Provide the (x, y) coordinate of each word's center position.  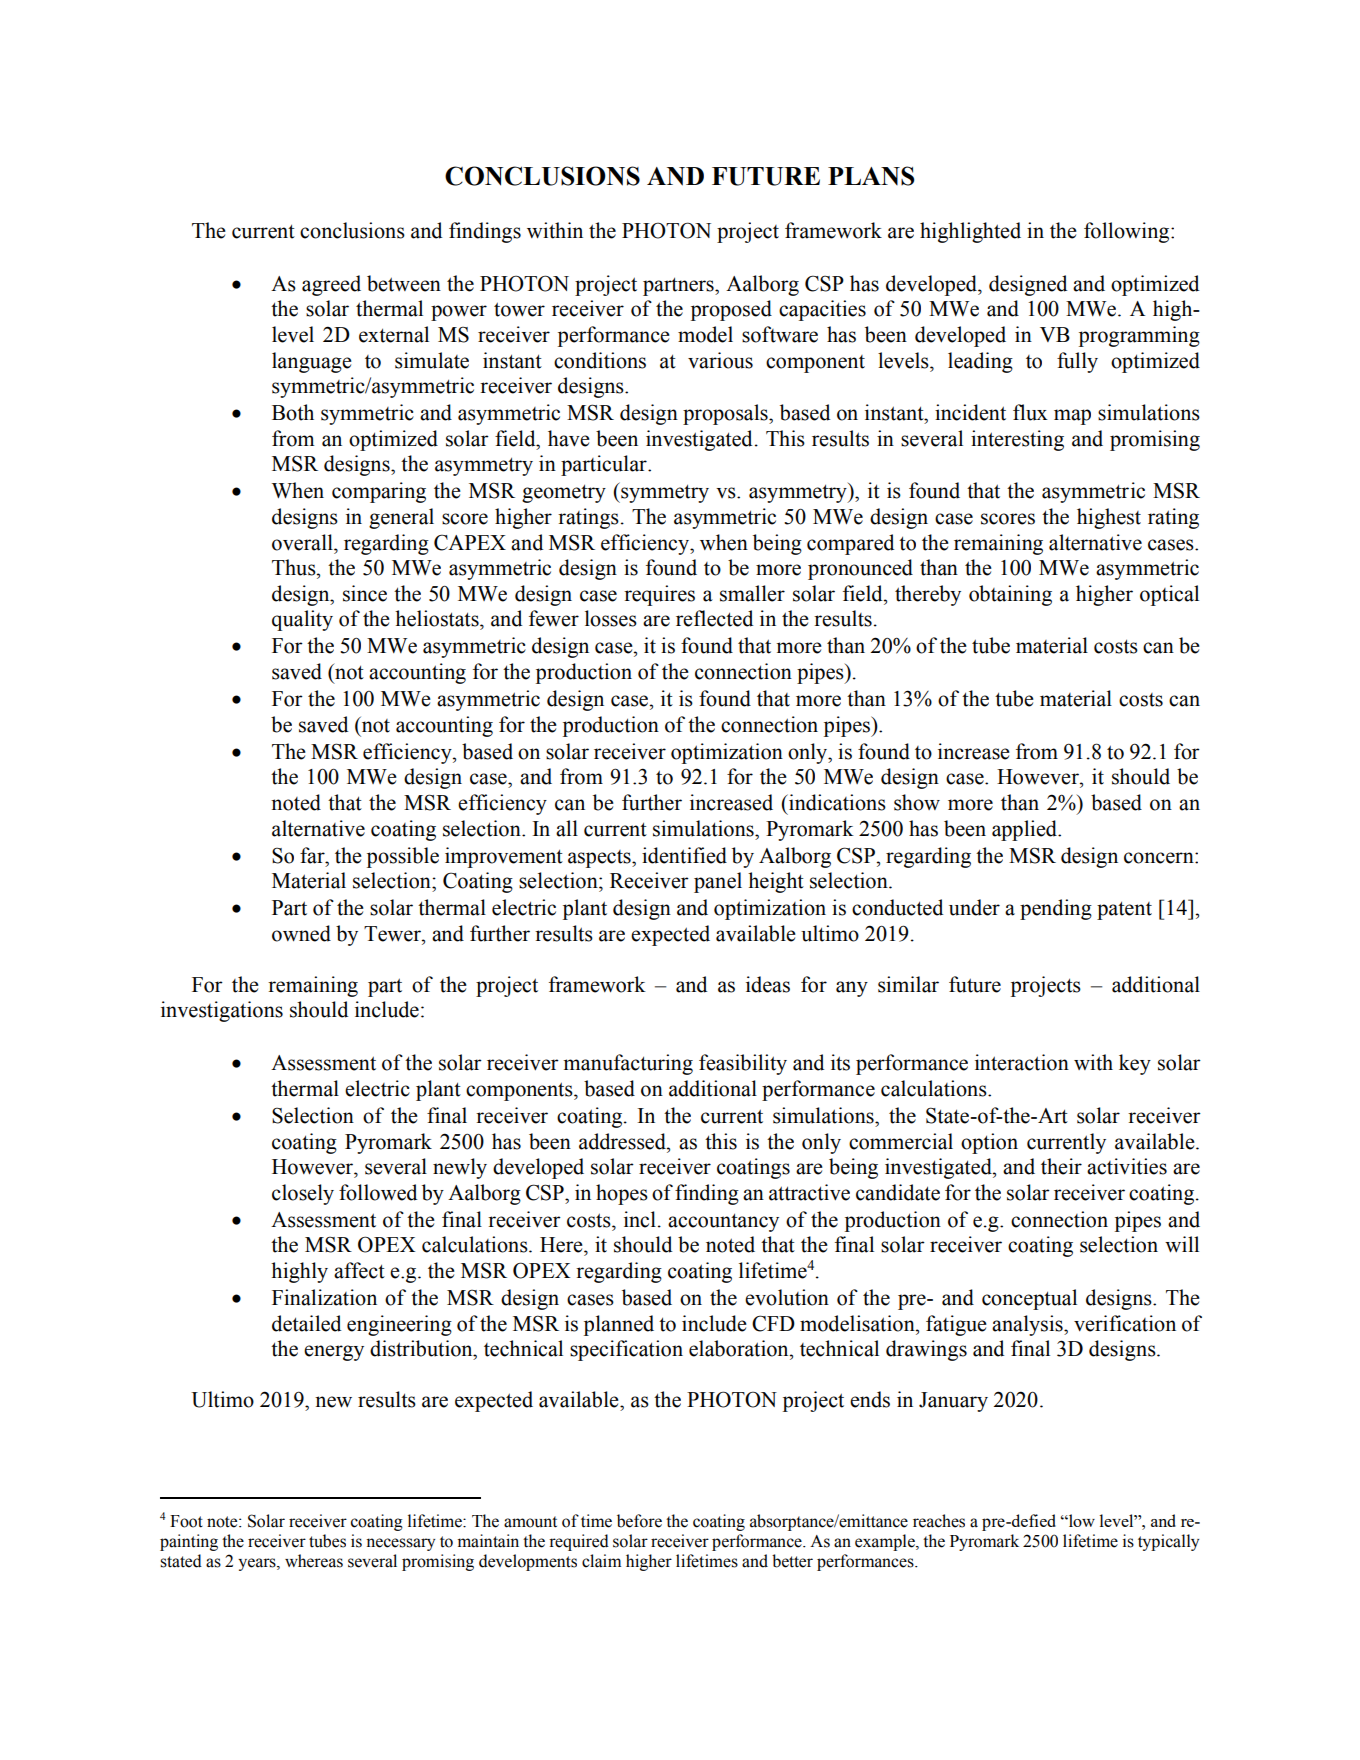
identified (684, 855)
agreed (331, 285)
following (1128, 232)
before (639, 1521)
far (313, 855)
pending (1056, 909)
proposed (731, 310)
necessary (400, 1544)
